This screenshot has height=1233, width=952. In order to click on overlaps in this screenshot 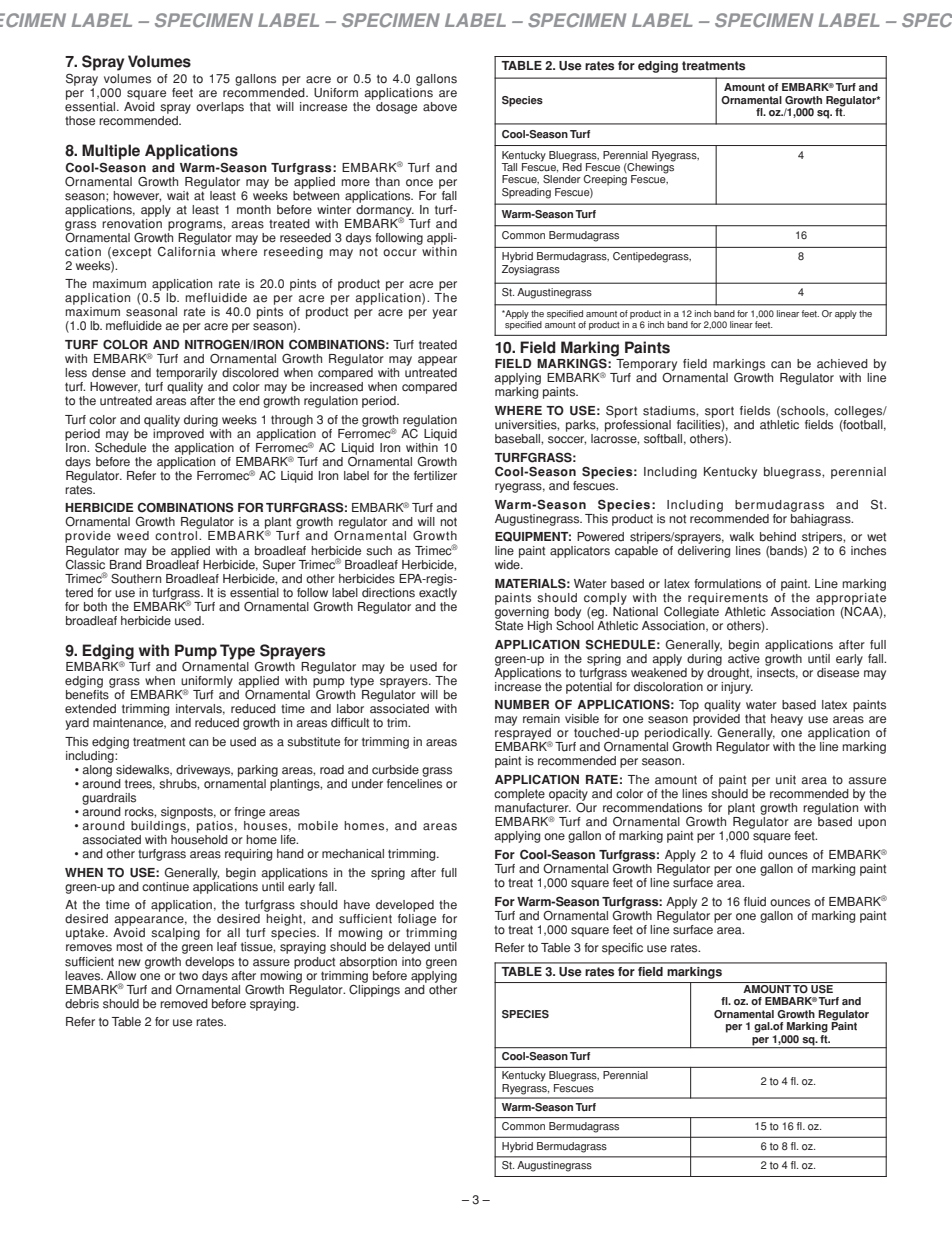, I will do `click(220, 108)`.
